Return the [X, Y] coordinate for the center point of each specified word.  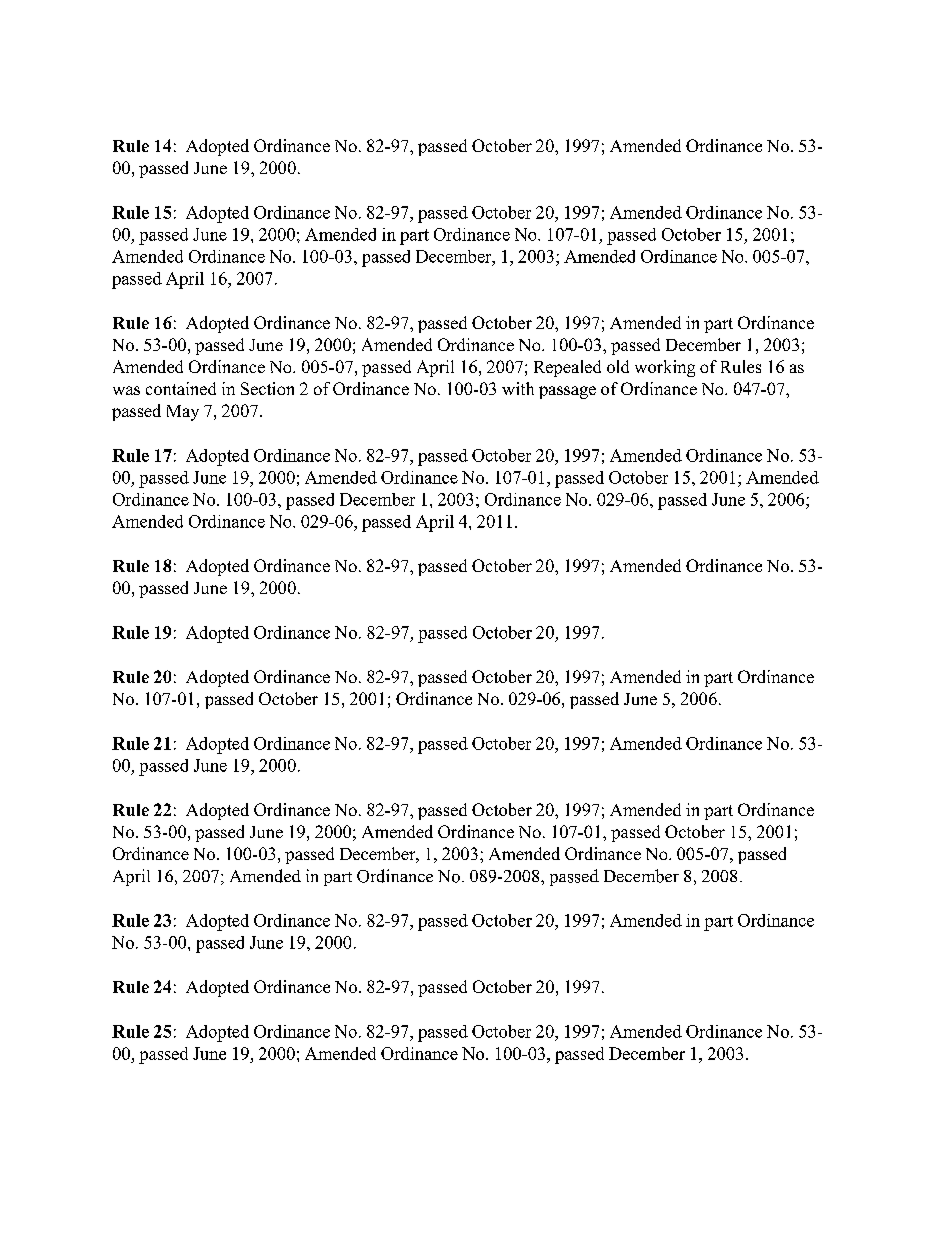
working [665, 368]
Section [267, 388]
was [126, 390]
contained [181, 388]
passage [567, 392]
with [518, 388]
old [618, 366]
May [183, 413]
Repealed [567, 368]
